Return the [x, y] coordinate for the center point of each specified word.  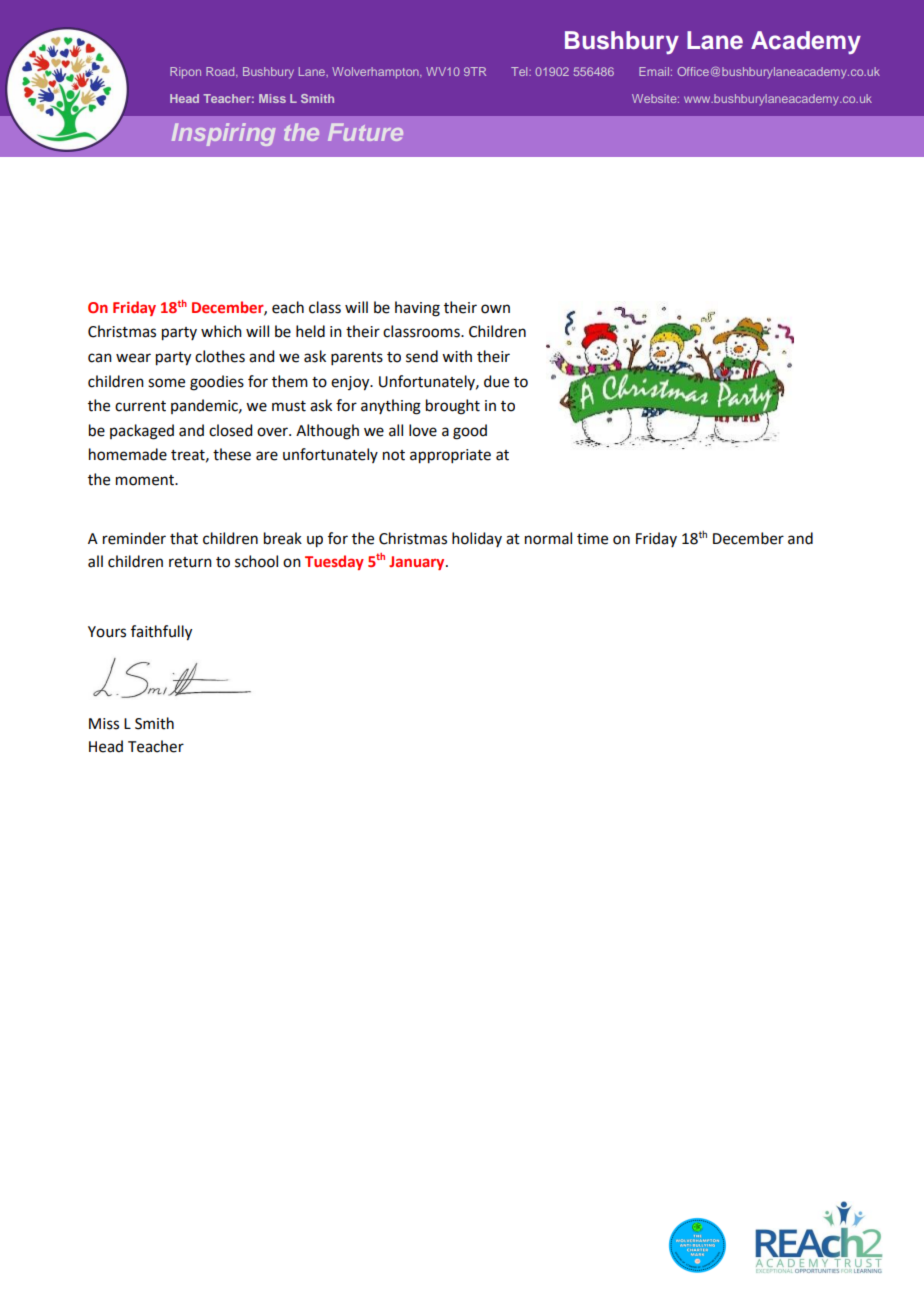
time [592, 539]
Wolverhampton [376, 73]
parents [357, 358]
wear [133, 358]
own [495, 309]
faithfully [161, 633]
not [394, 455]
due [496, 381]
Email [654, 71]
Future [365, 132]
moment [146, 480]
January [418, 563]
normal [548, 538]
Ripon [185, 73]
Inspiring [223, 134]
